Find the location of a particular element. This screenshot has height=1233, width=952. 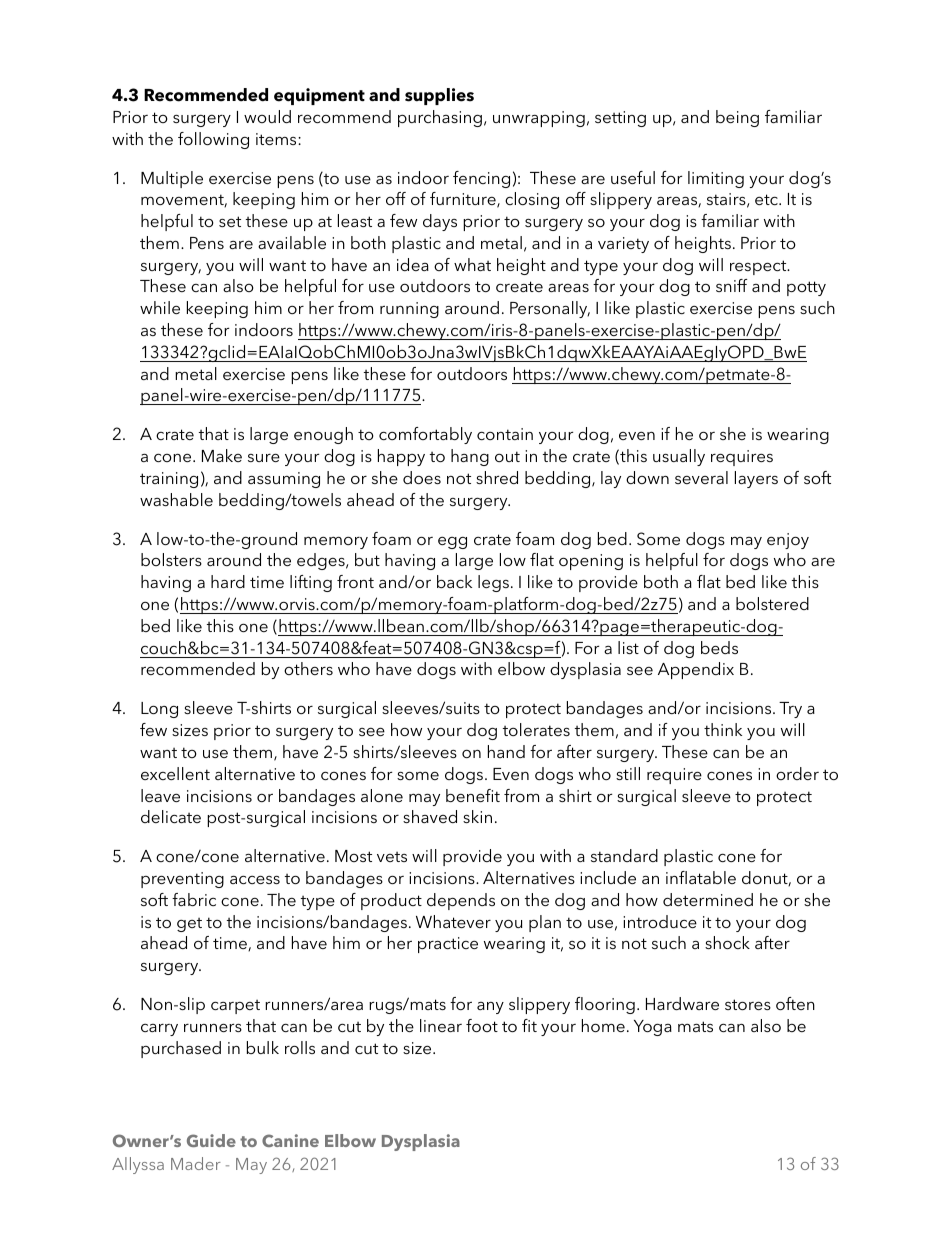

Make is located at coordinates (222, 455).
